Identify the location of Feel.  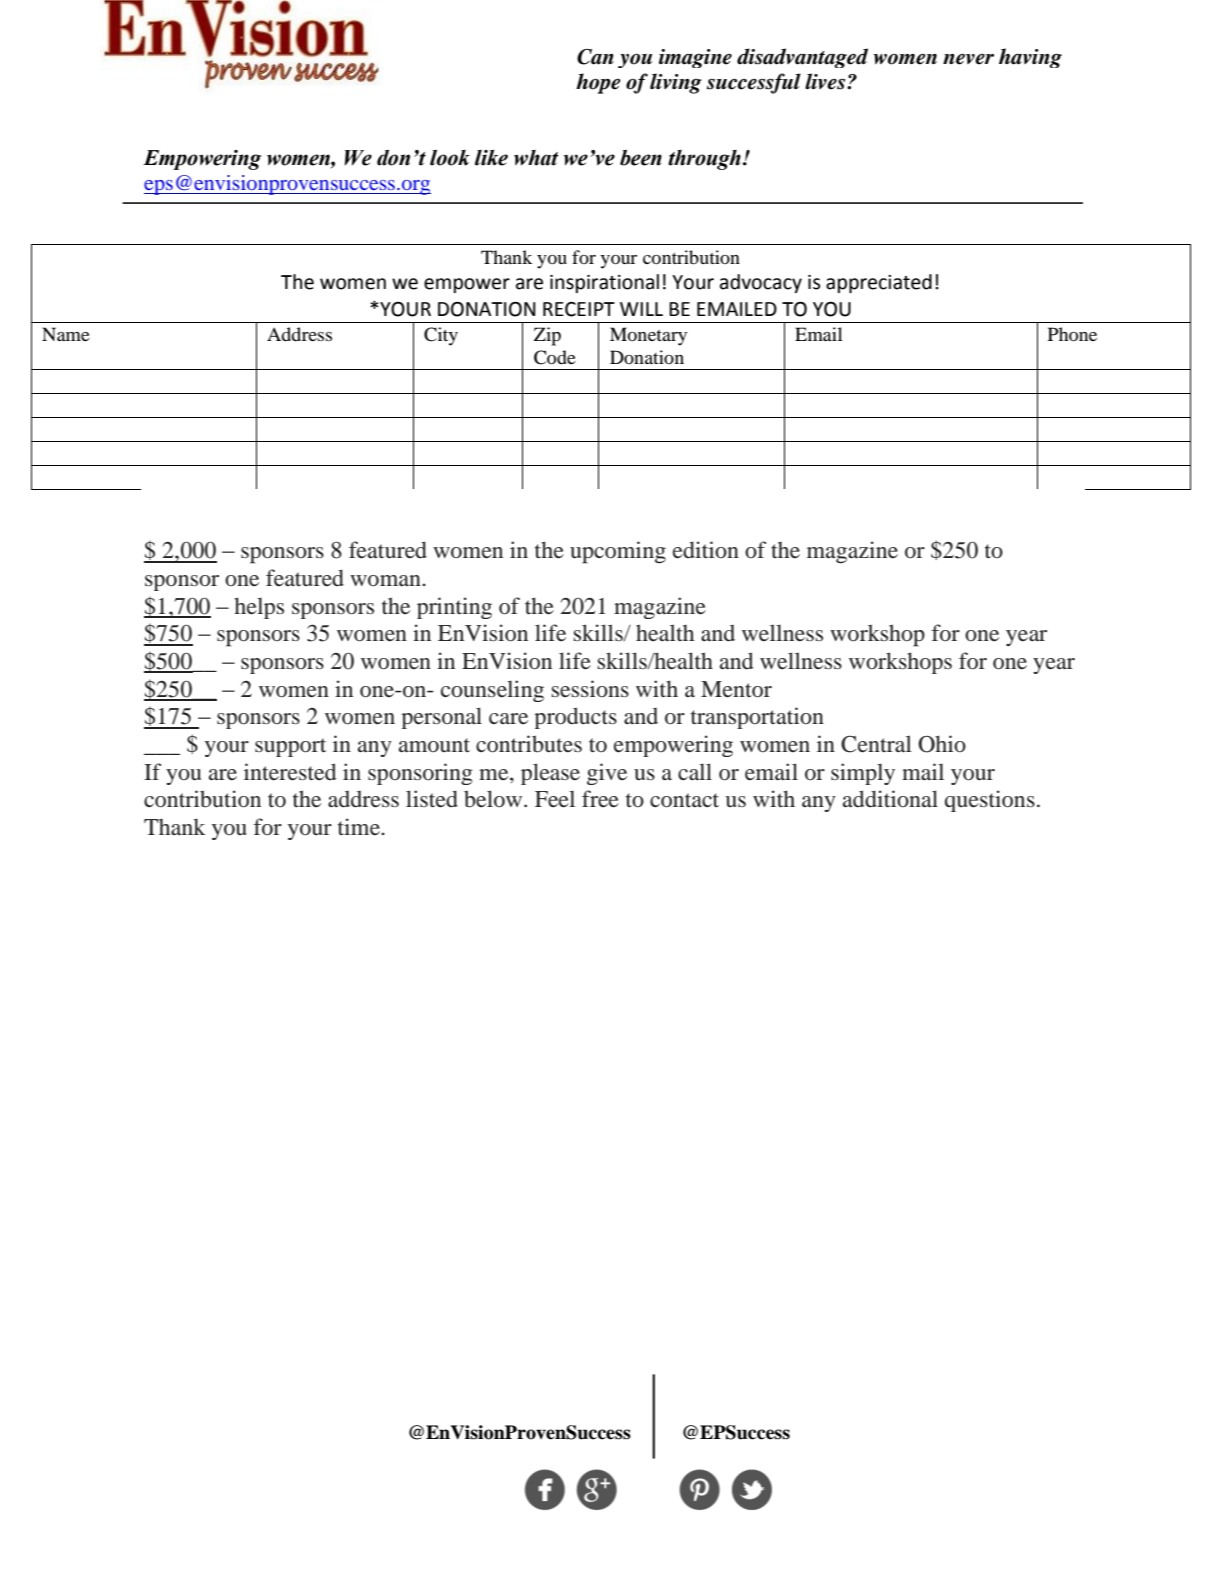
(555, 799).
